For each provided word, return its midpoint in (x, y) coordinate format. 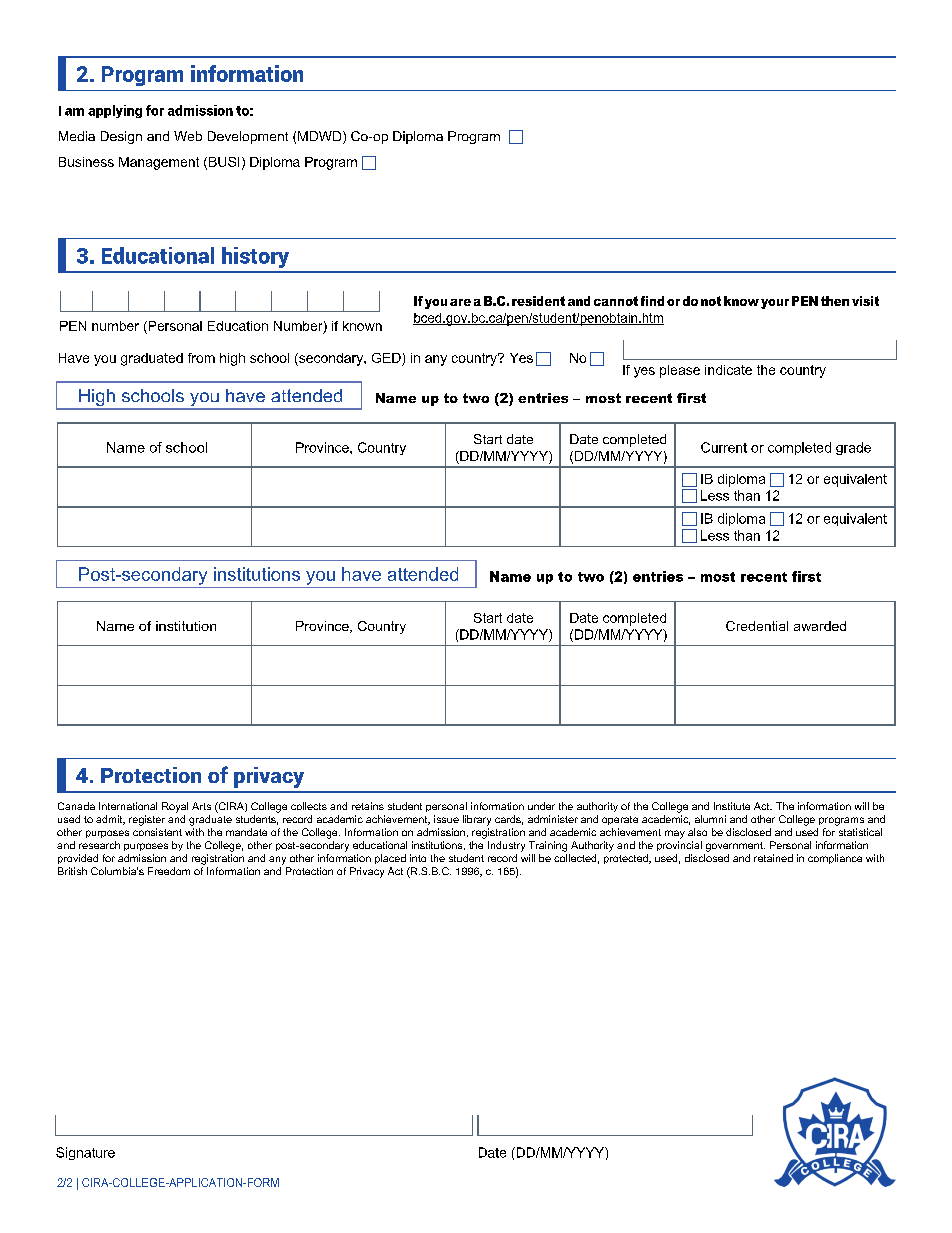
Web (188, 136)
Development (248, 137)
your (775, 304)
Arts (201, 806)
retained (773, 858)
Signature (85, 1153)
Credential (757, 626)
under (541, 806)
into (418, 858)
